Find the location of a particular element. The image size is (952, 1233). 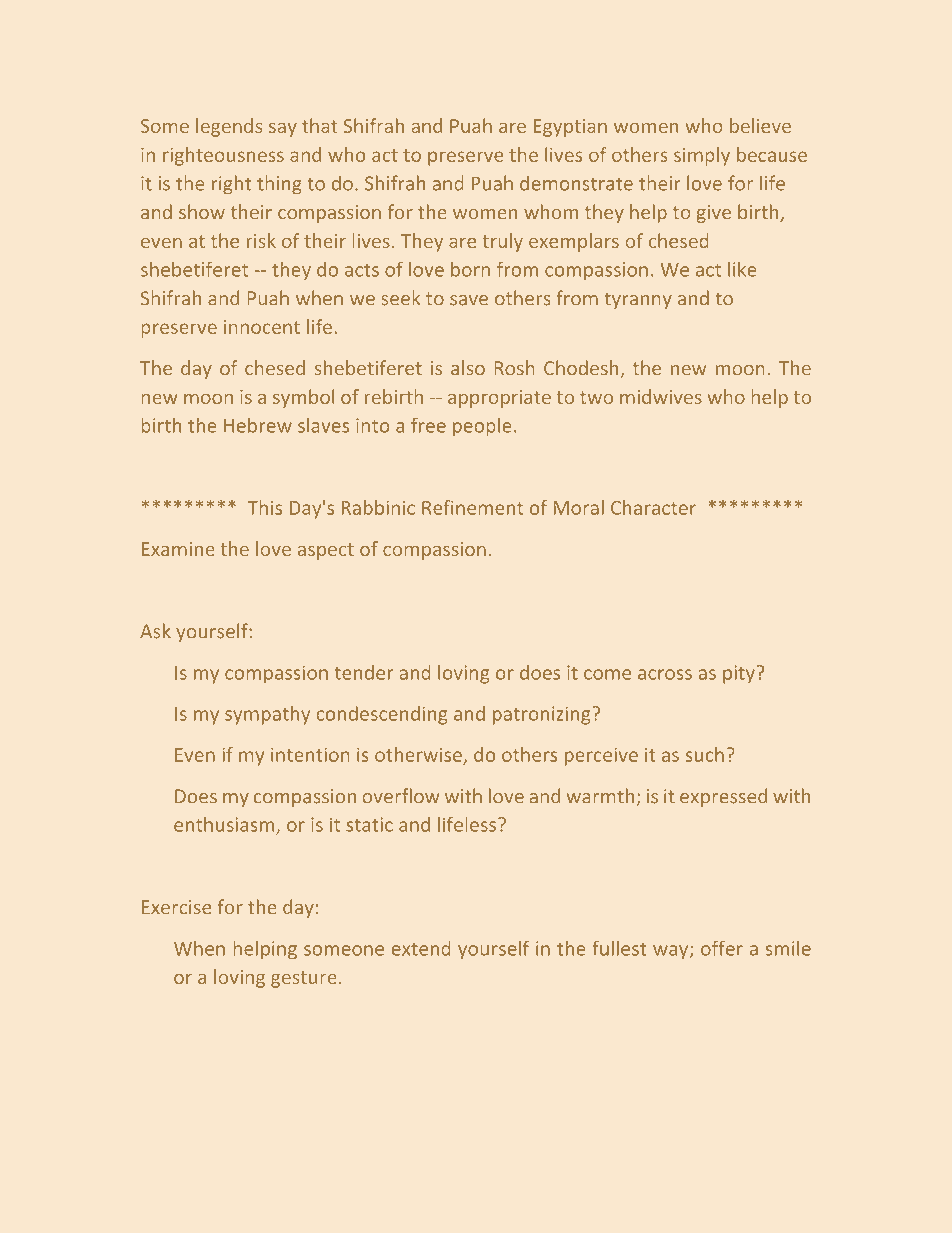

legends is located at coordinates (229, 127).
